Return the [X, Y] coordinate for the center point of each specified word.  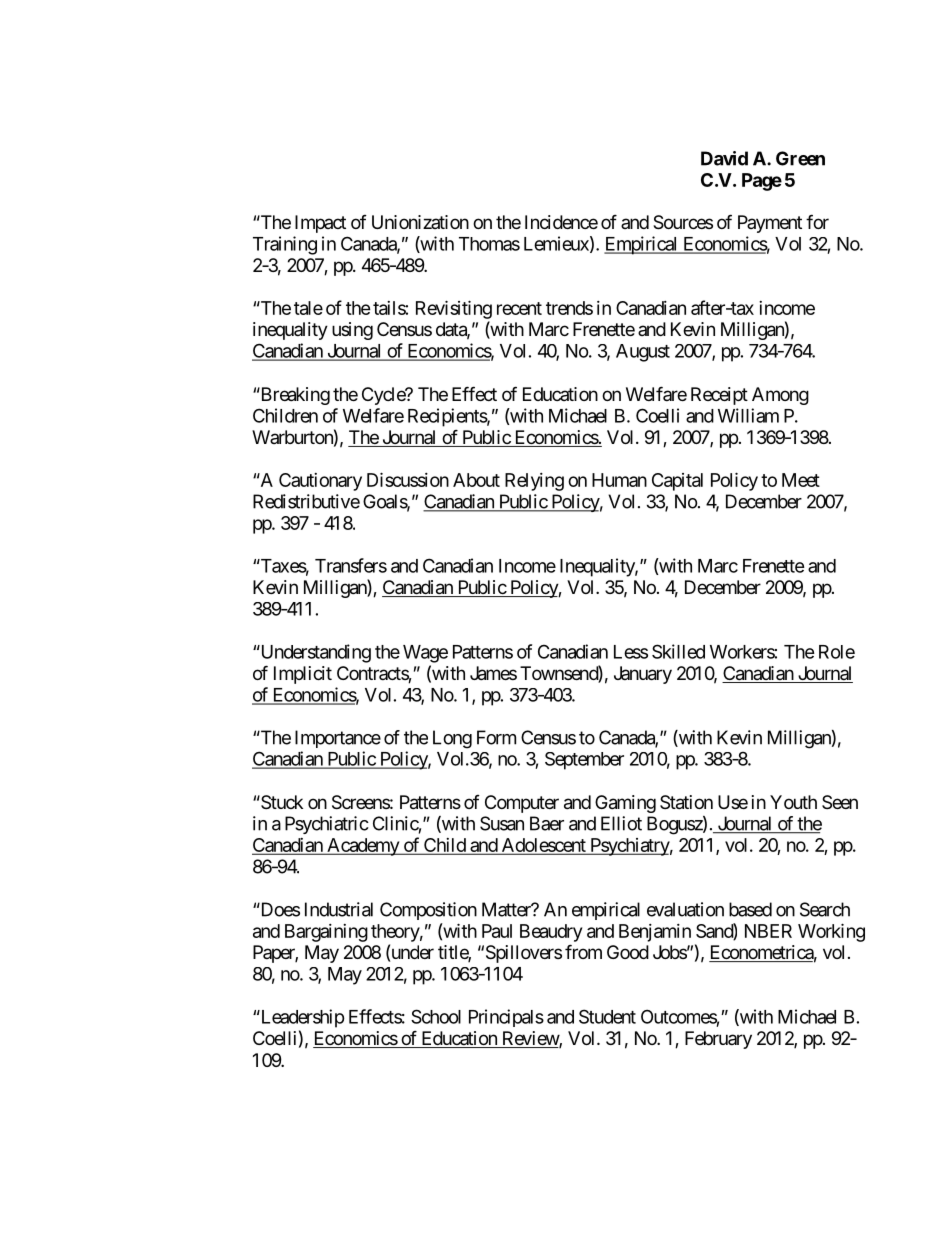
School [436, 1016]
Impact [320, 224]
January [643, 675]
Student [607, 1016]
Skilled [678, 651]
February [718, 1040]
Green [800, 158]
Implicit [303, 675]
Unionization [420, 222]
